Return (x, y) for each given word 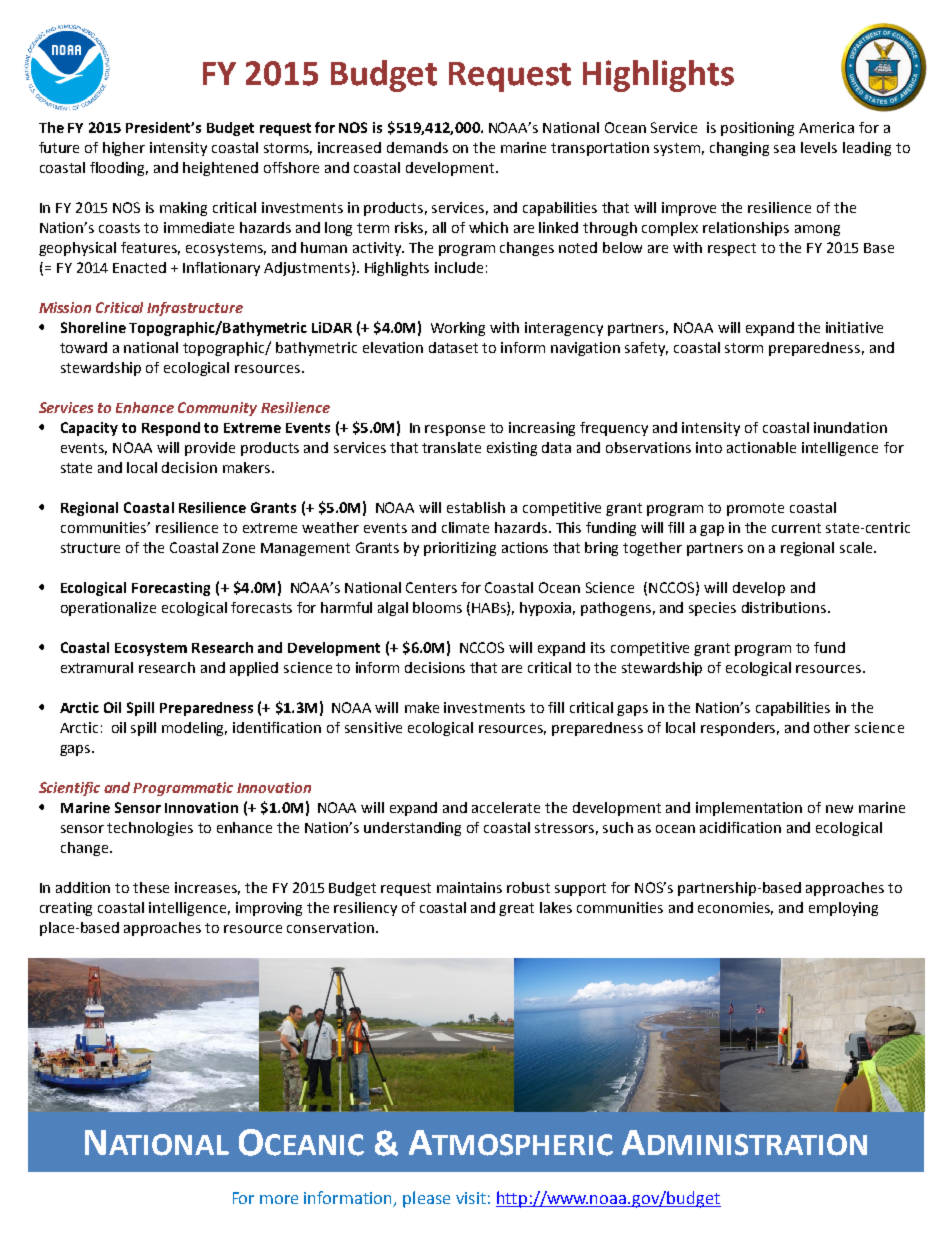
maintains (469, 887)
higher (124, 149)
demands (417, 147)
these (151, 887)
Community (217, 409)
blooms (437, 607)
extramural (97, 667)
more (279, 1199)
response (455, 430)
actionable (761, 447)
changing (739, 149)
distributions (785, 607)
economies (735, 908)
